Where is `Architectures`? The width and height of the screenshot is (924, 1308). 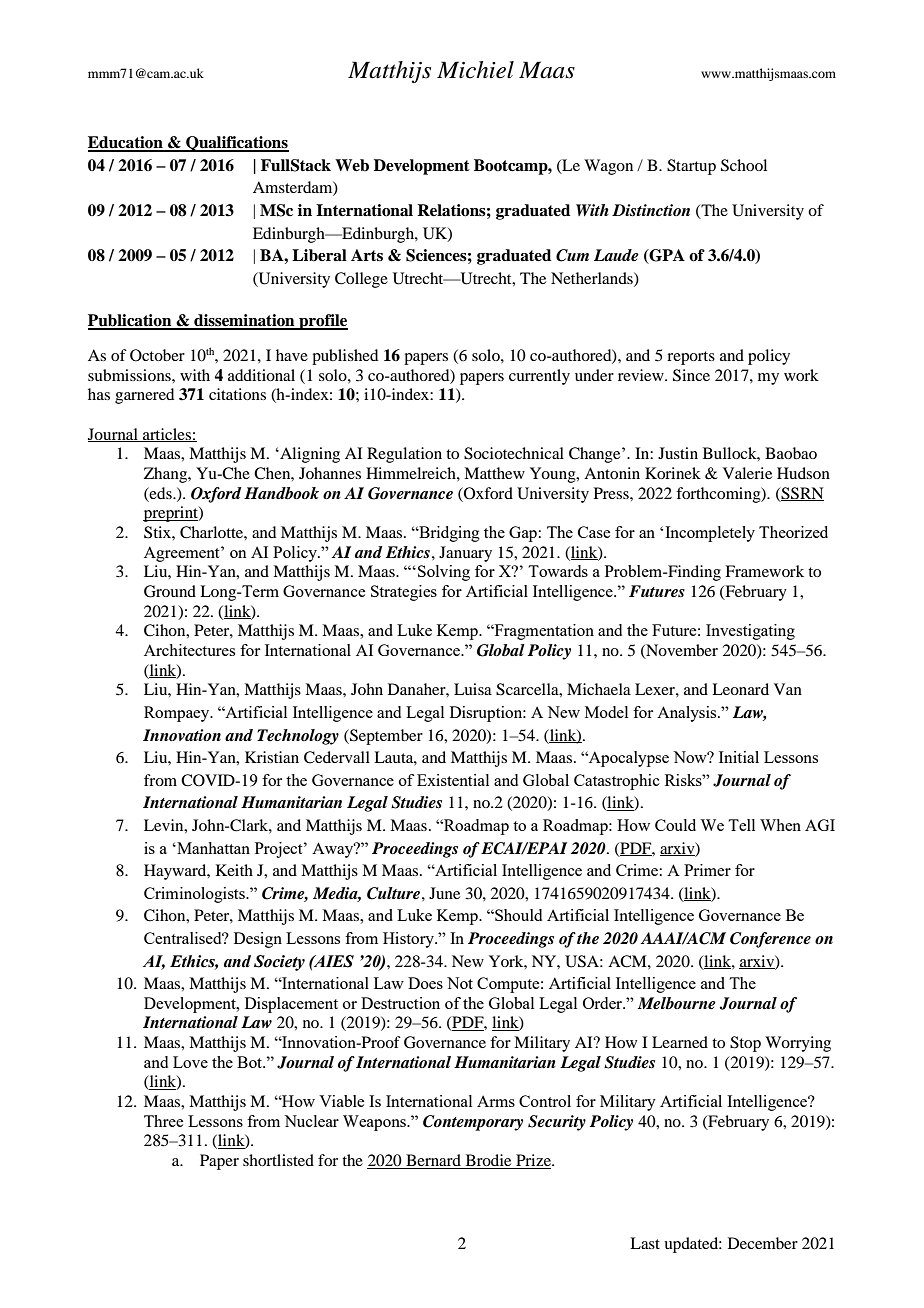 Architectures is located at coordinates (189, 650).
